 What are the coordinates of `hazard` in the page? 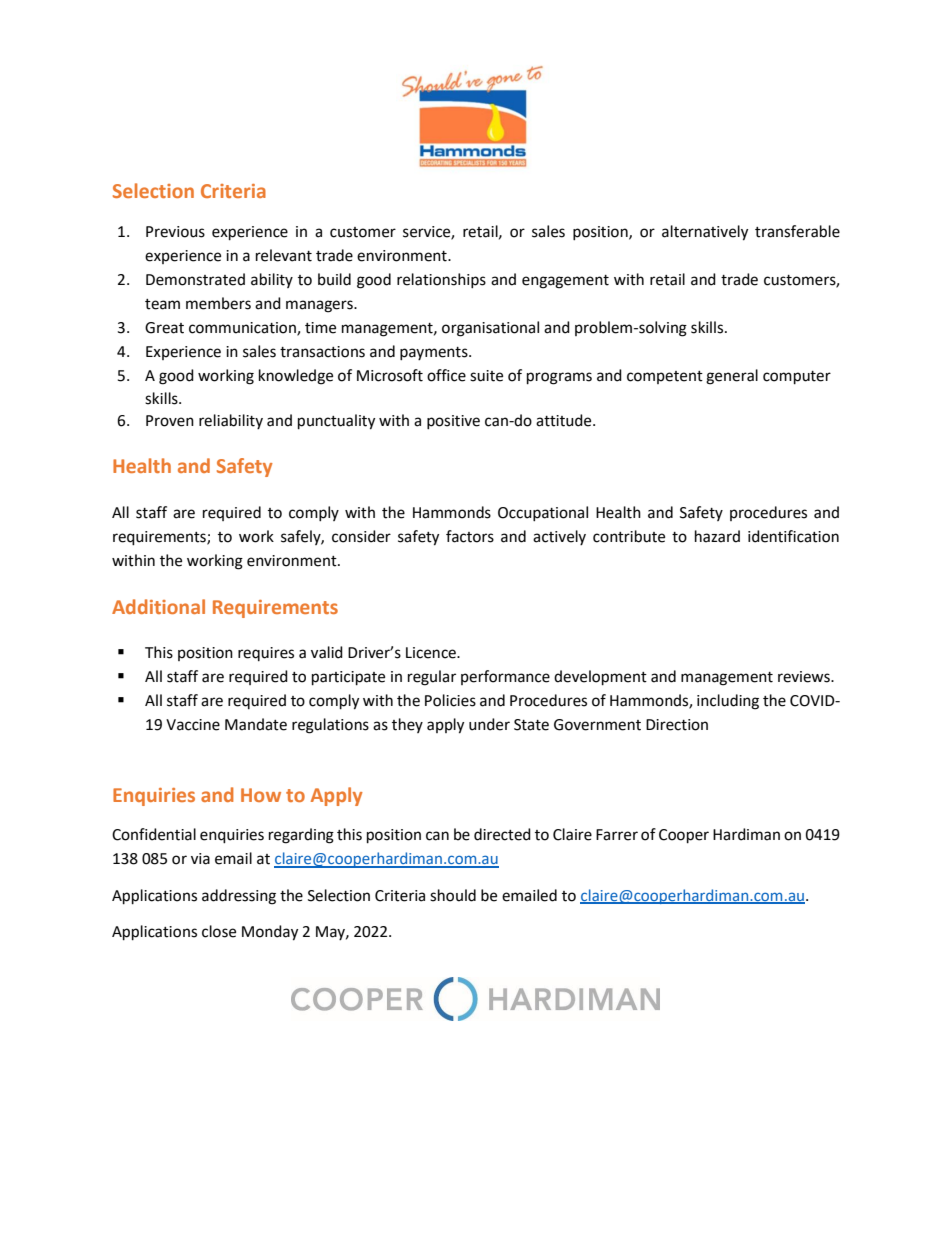 It's located at (717, 536).
